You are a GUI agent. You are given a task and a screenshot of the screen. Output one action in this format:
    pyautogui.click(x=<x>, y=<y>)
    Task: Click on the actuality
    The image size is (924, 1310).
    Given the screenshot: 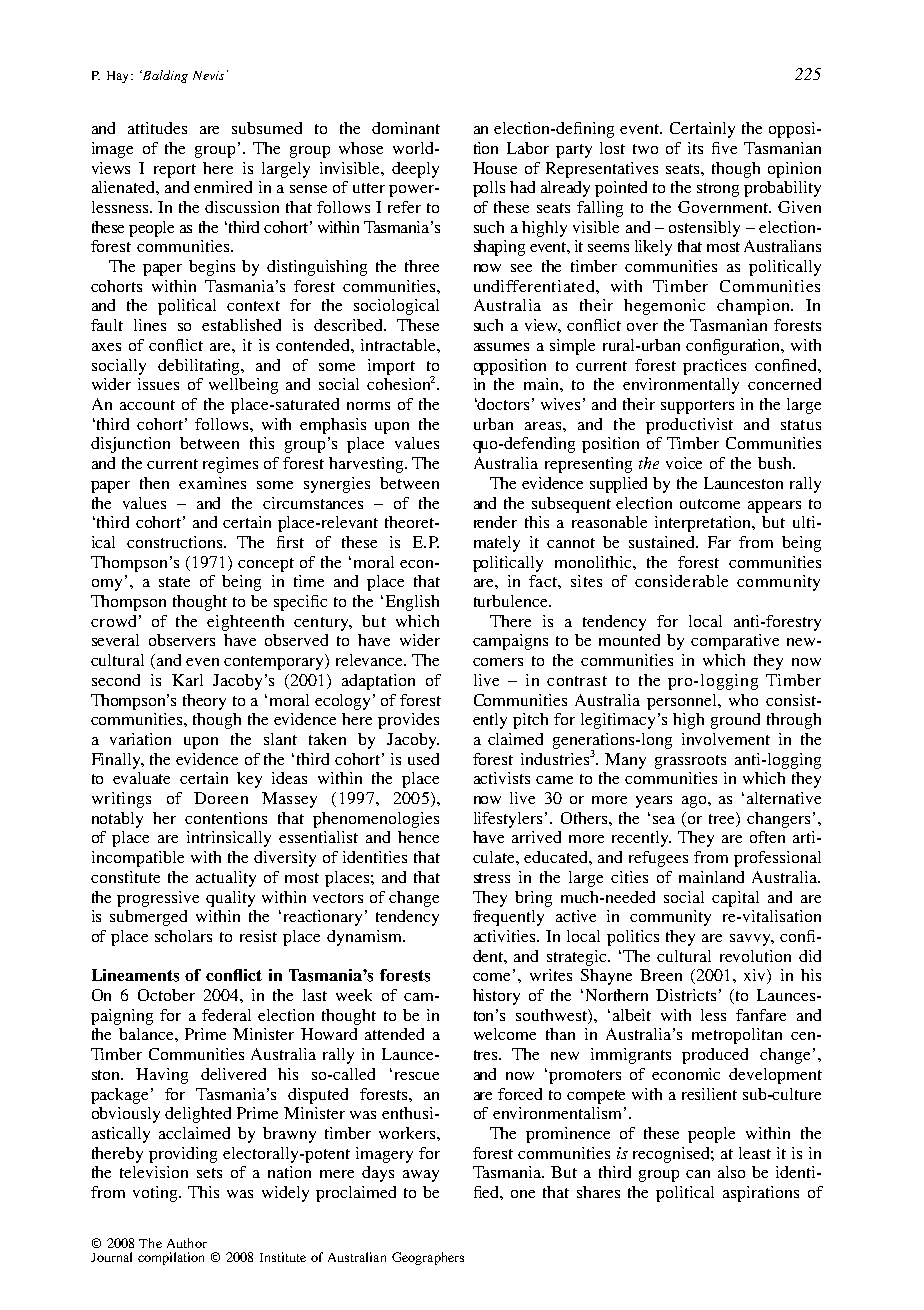 What is the action you would take?
    pyautogui.click(x=226, y=879)
